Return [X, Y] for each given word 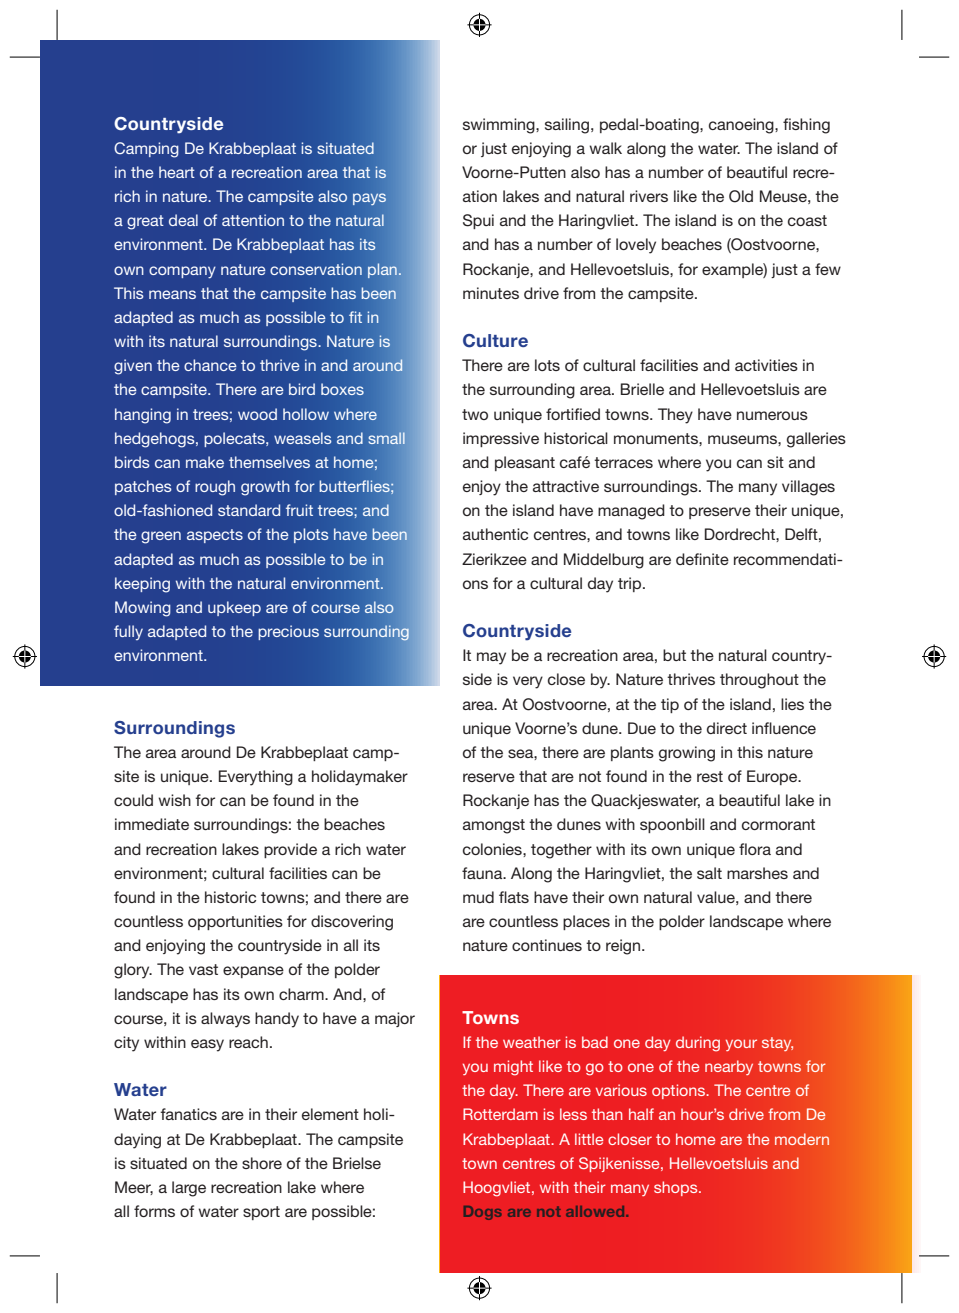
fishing [806, 126]
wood [257, 414]
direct [727, 728]
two [475, 414]
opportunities [235, 922]
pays [369, 199]
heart [177, 172]
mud [478, 897]
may [491, 658]
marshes [757, 873]
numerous [772, 415]
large [189, 1189]
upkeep [234, 608]
